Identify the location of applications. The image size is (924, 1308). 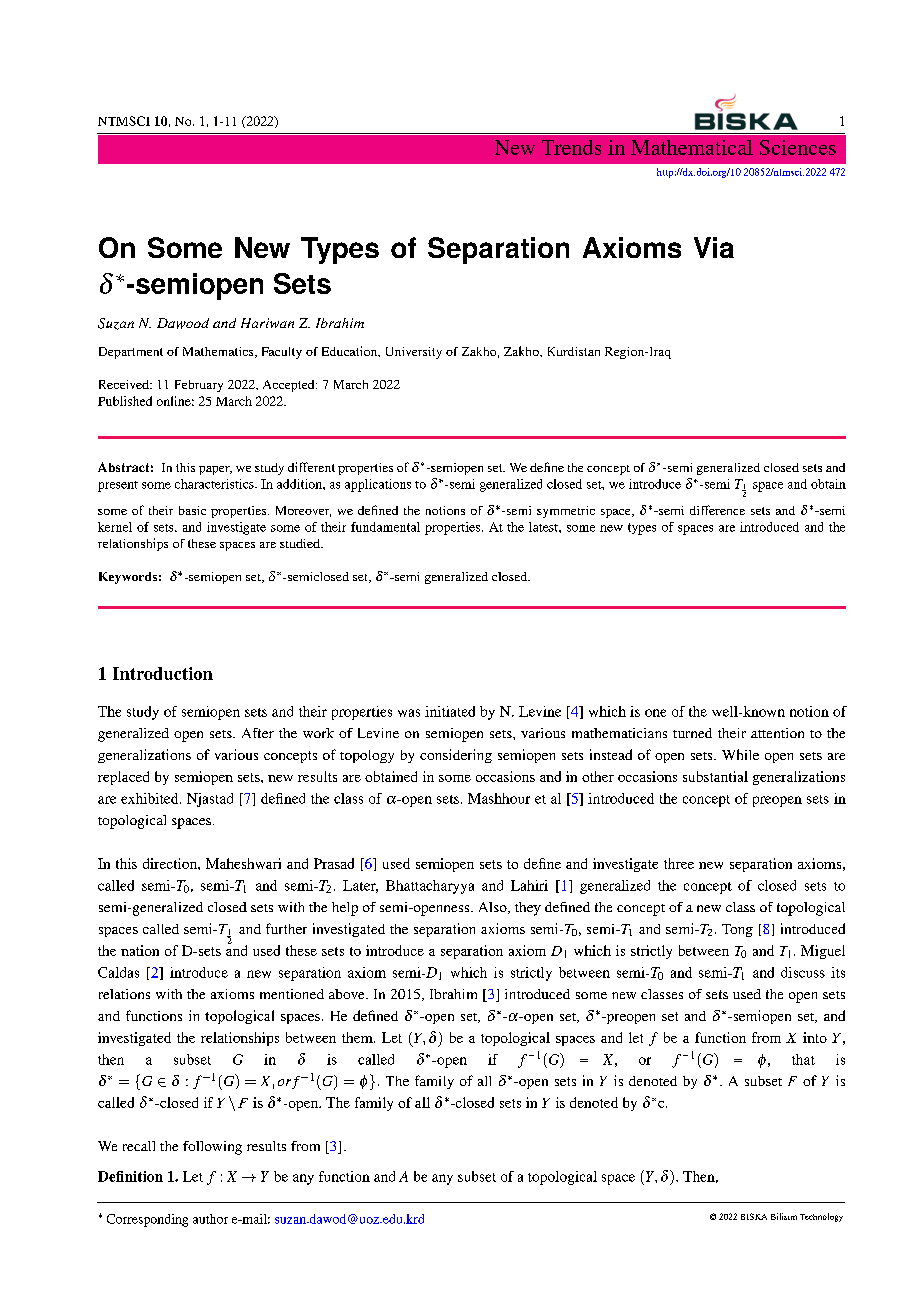
(378, 485).
